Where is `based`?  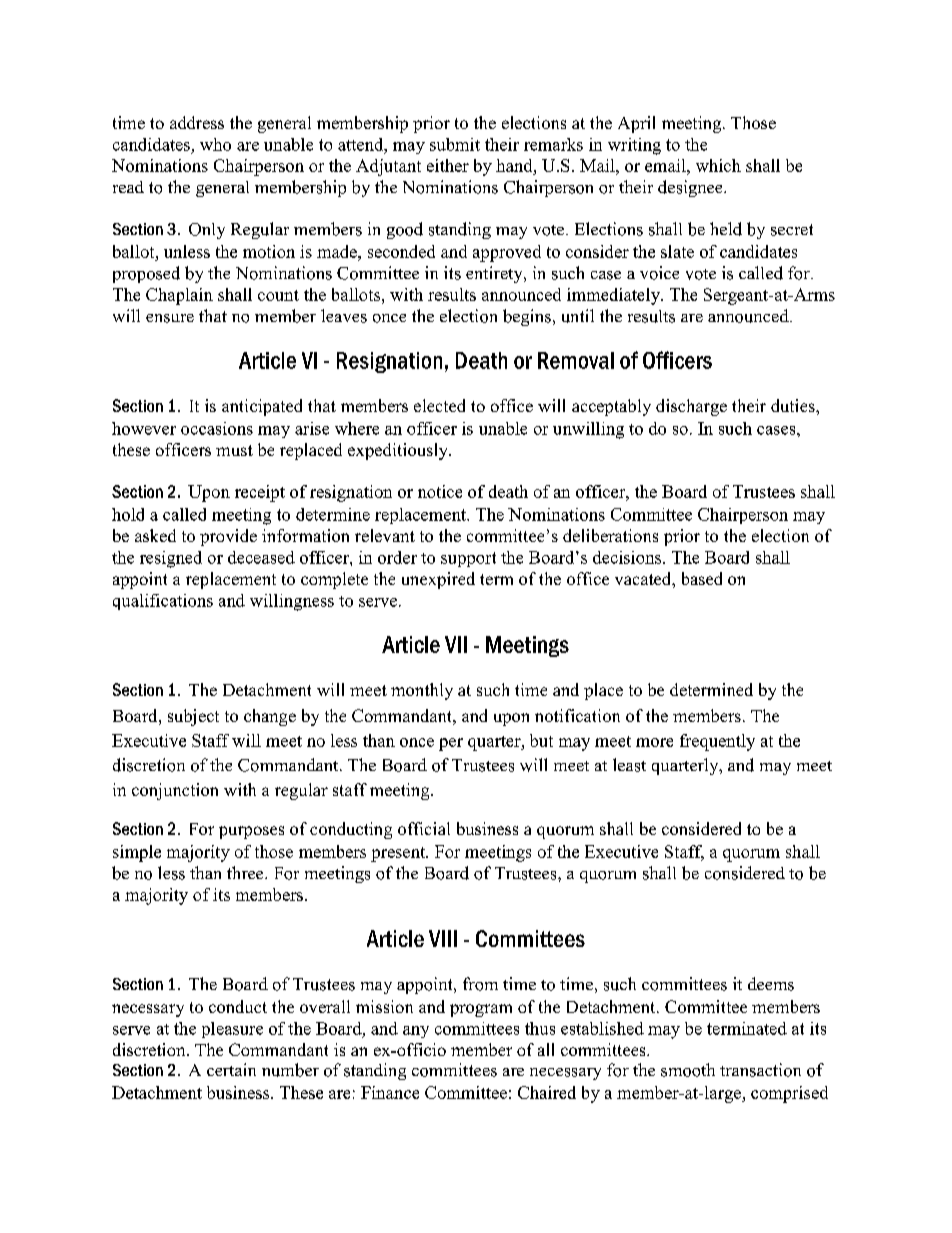
based is located at coordinates (702, 578).
